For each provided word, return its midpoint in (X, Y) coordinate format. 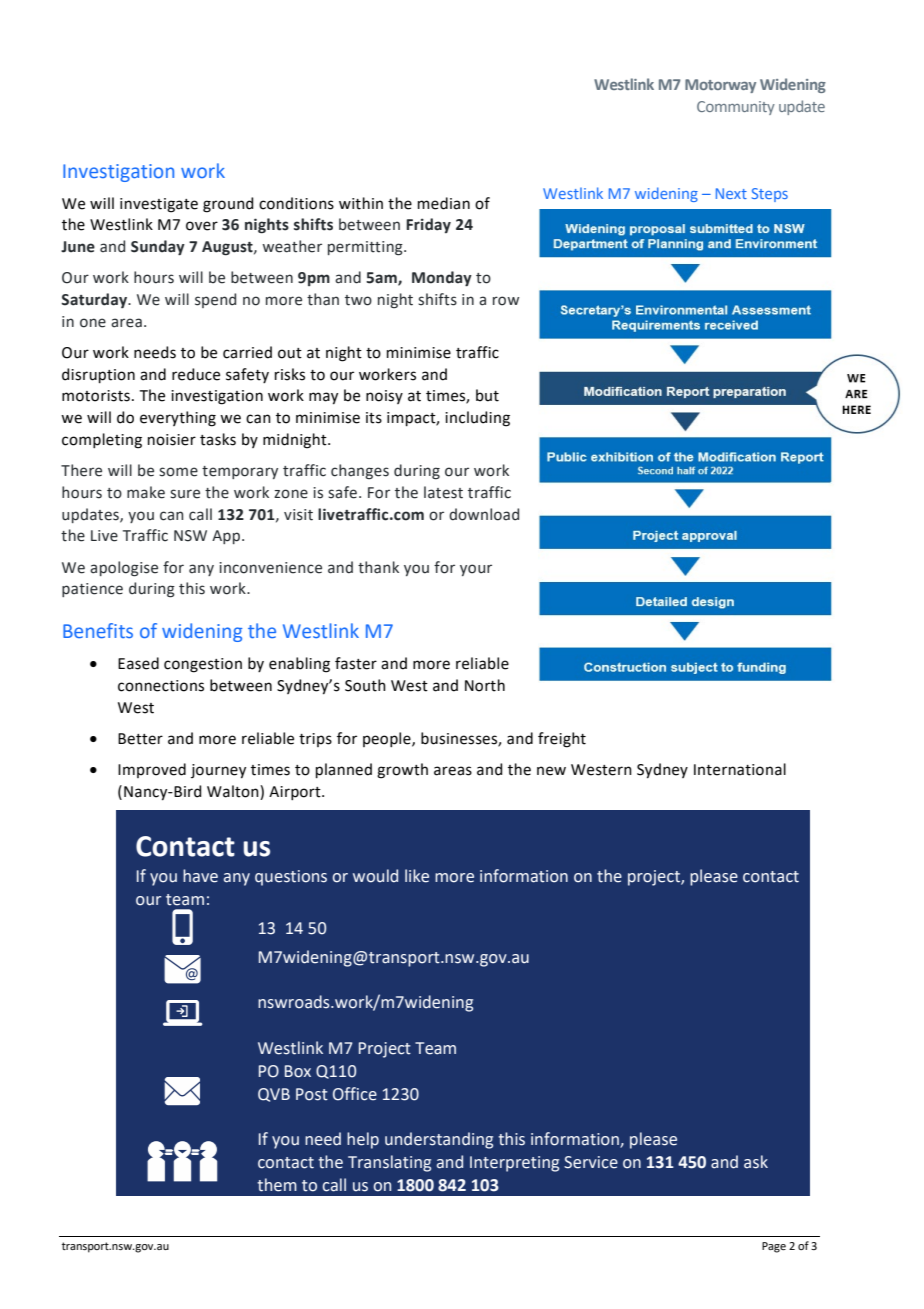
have (200, 876)
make (146, 492)
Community (736, 108)
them (277, 1185)
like (417, 876)
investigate (159, 205)
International (740, 769)
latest (443, 492)
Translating (389, 1163)
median (444, 203)
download (484, 514)
